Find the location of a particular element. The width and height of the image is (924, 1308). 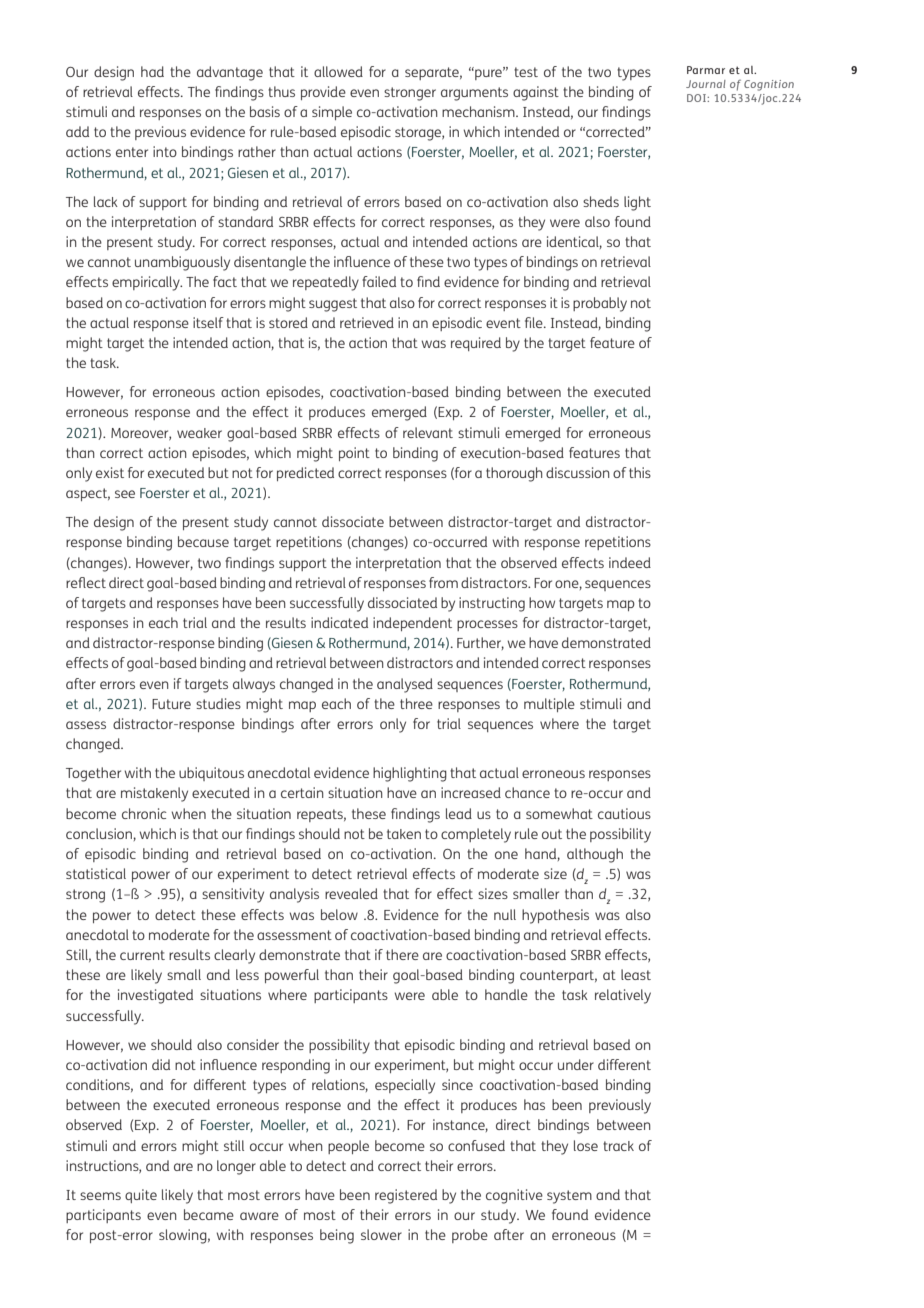

arguments is located at coordinates (474, 94).
